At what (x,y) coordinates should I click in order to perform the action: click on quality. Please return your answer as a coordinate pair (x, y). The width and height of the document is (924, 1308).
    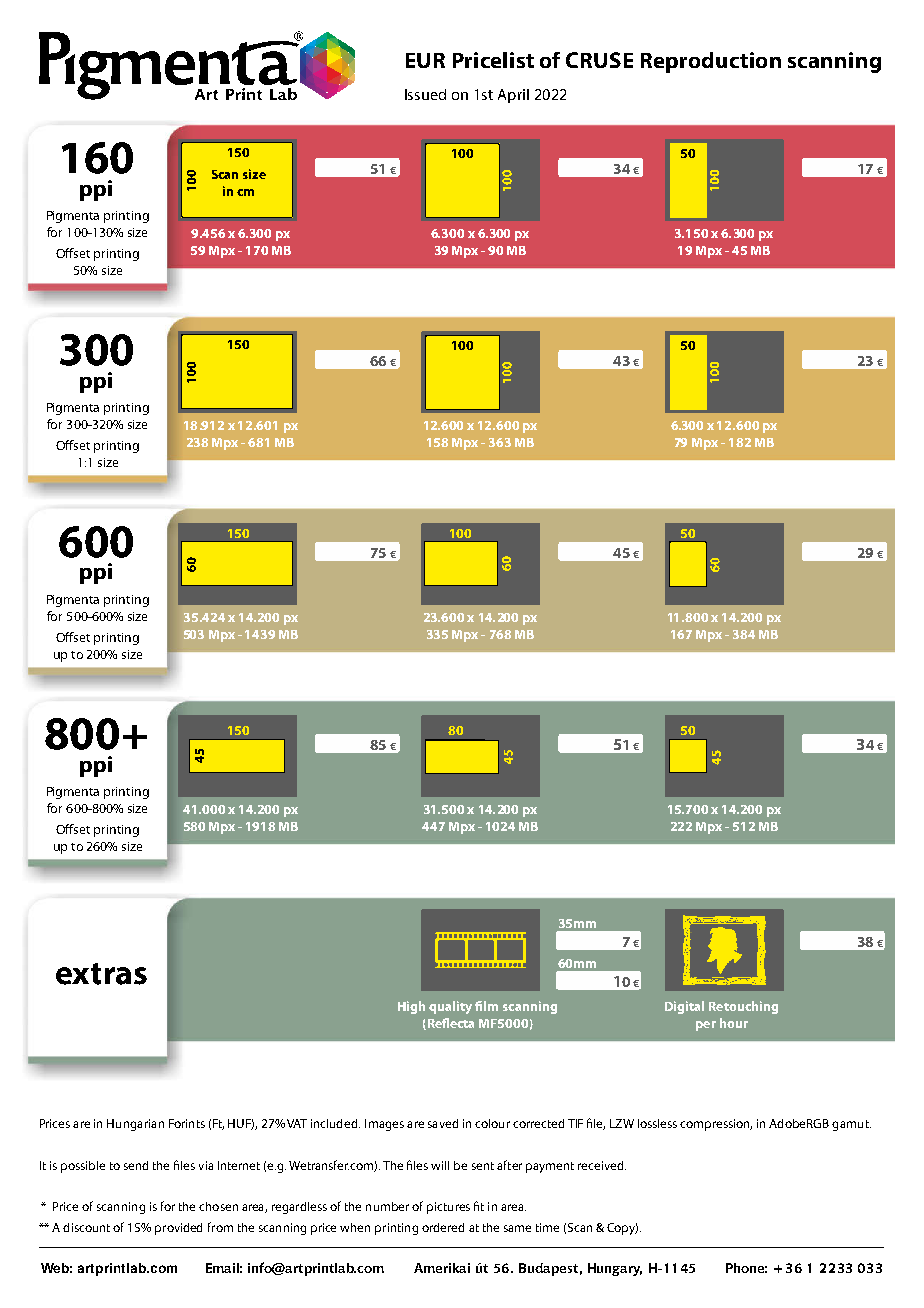
    Looking at the image, I should click on (452, 1007).
